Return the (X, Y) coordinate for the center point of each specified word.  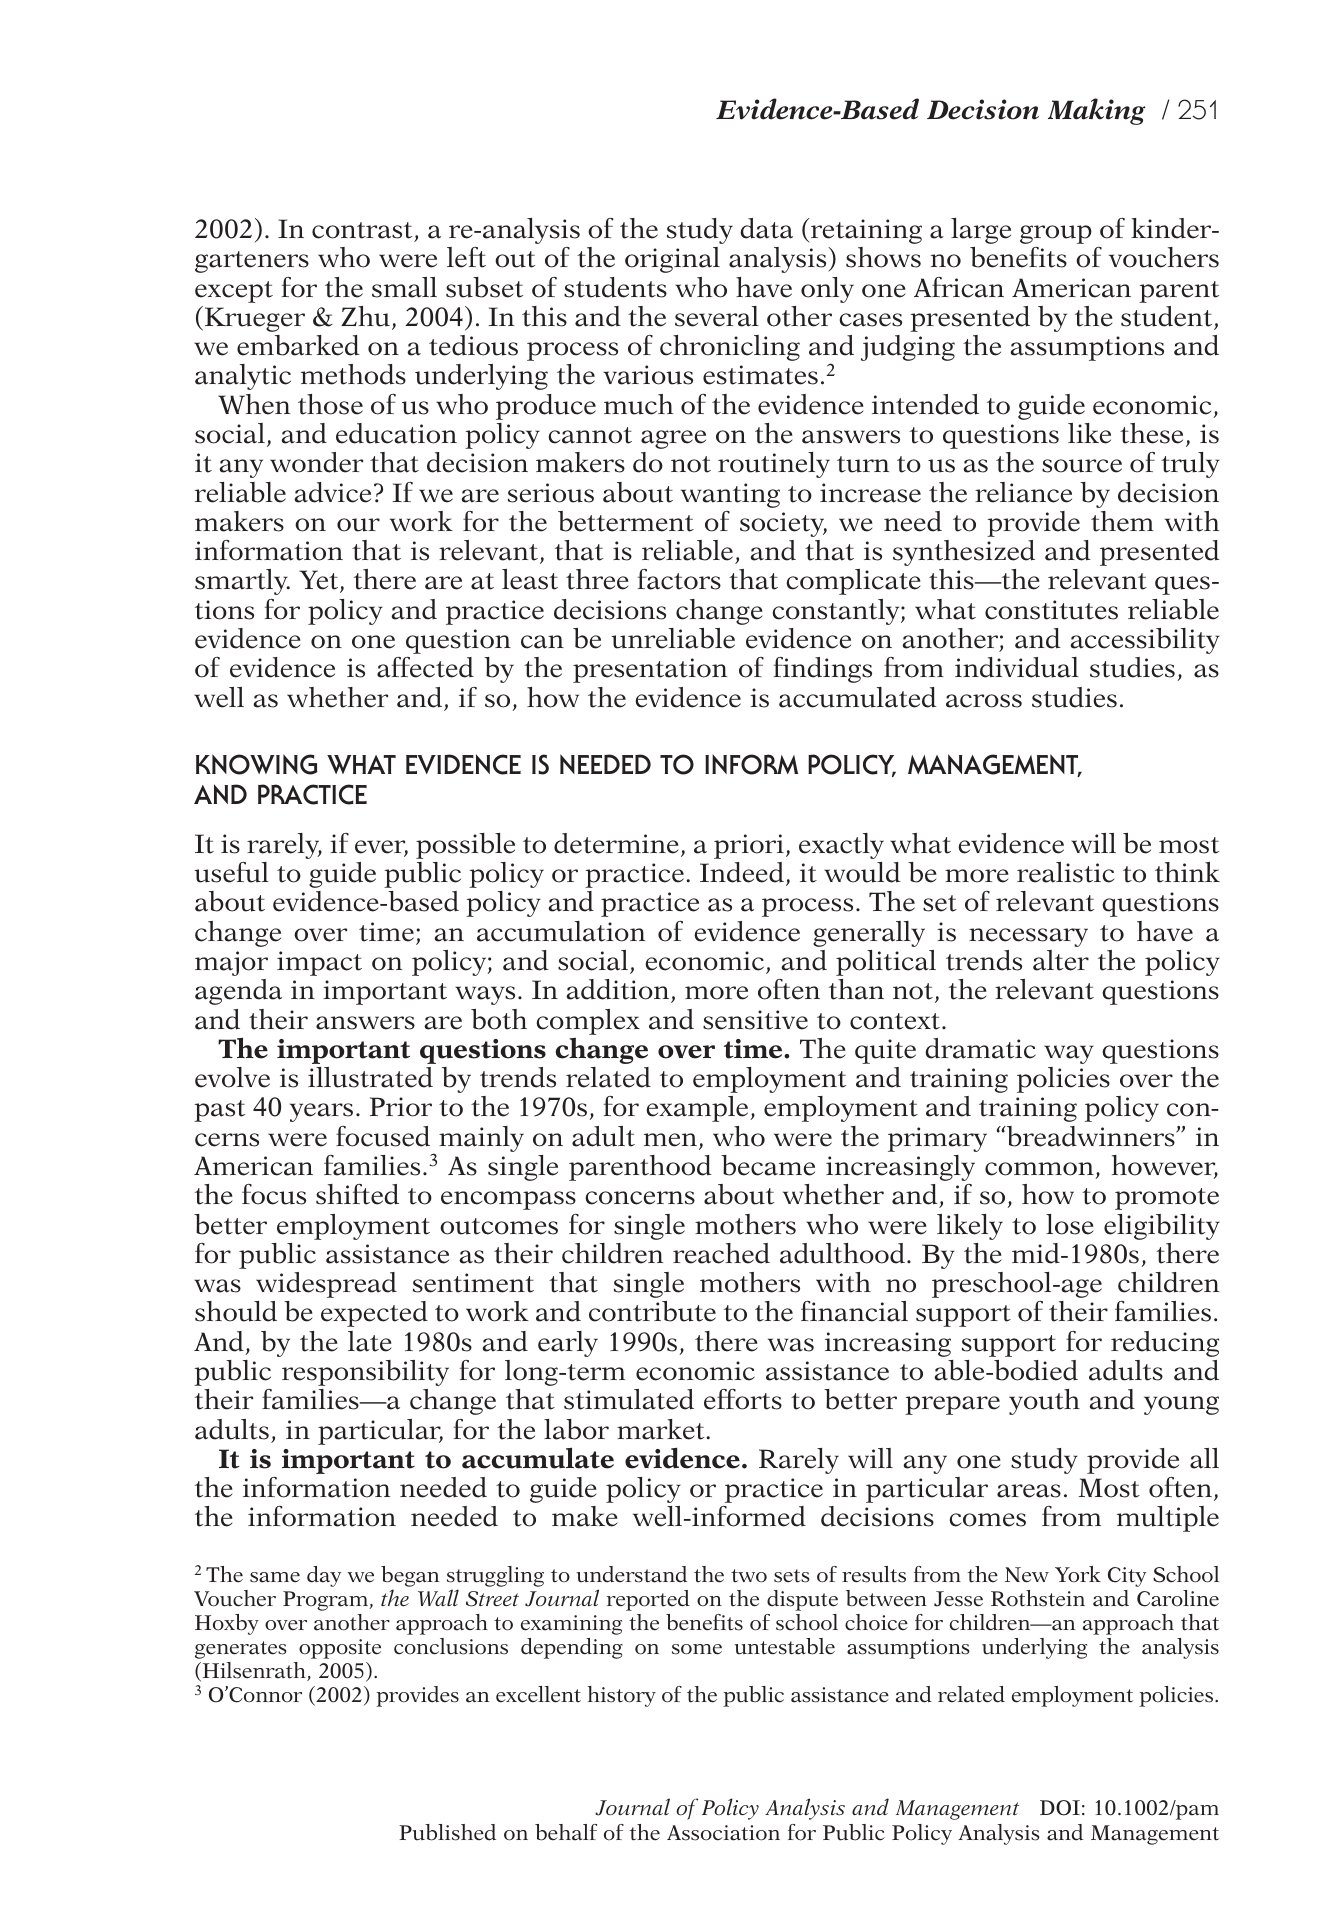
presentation (650, 670)
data (766, 228)
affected (425, 667)
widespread (326, 1285)
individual (1017, 667)
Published (447, 1832)
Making (1097, 111)
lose (1070, 1224)
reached (721, 1253)
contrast (362, 230)
